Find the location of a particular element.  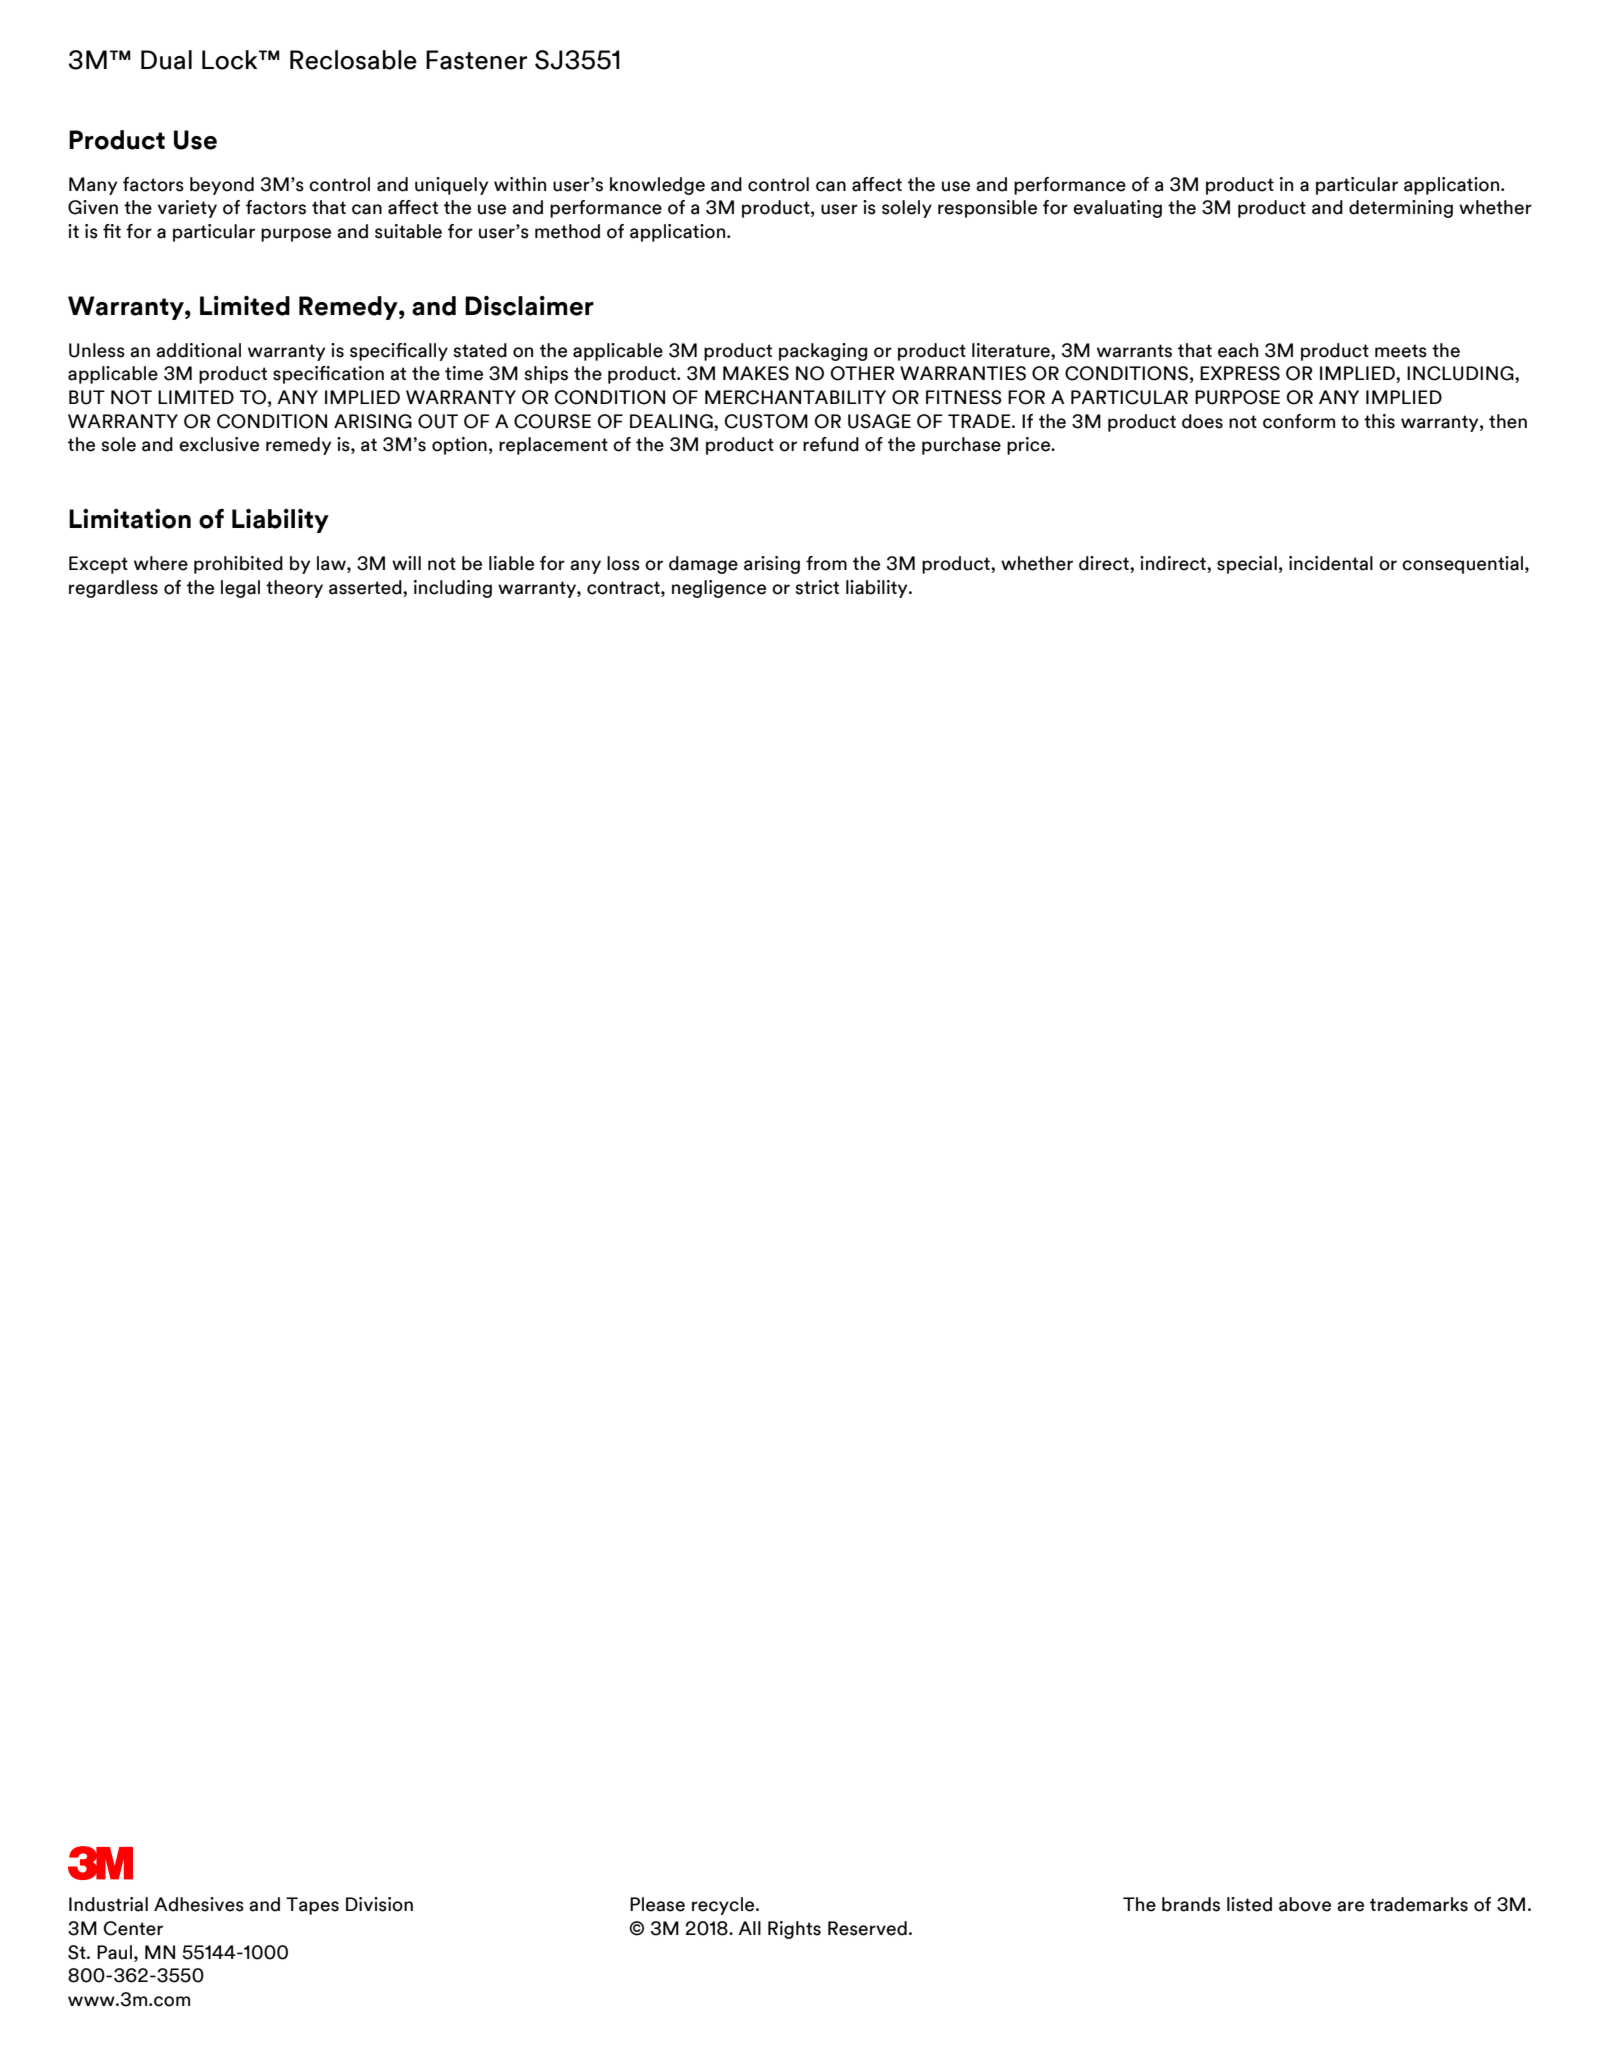

are is located at coordinates (1350, 1906).
